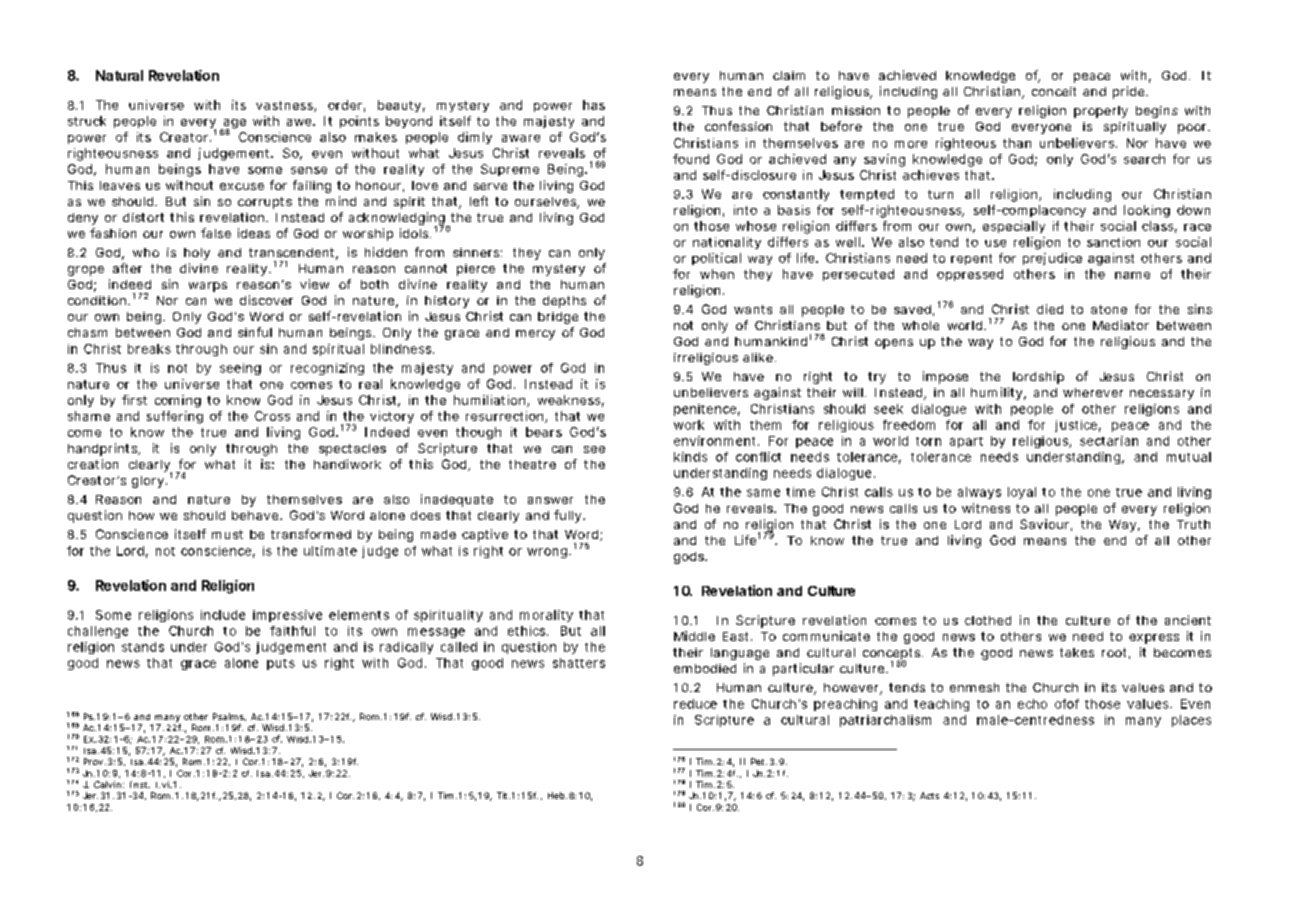  I want to click on conceit, so click(1054, 91).
